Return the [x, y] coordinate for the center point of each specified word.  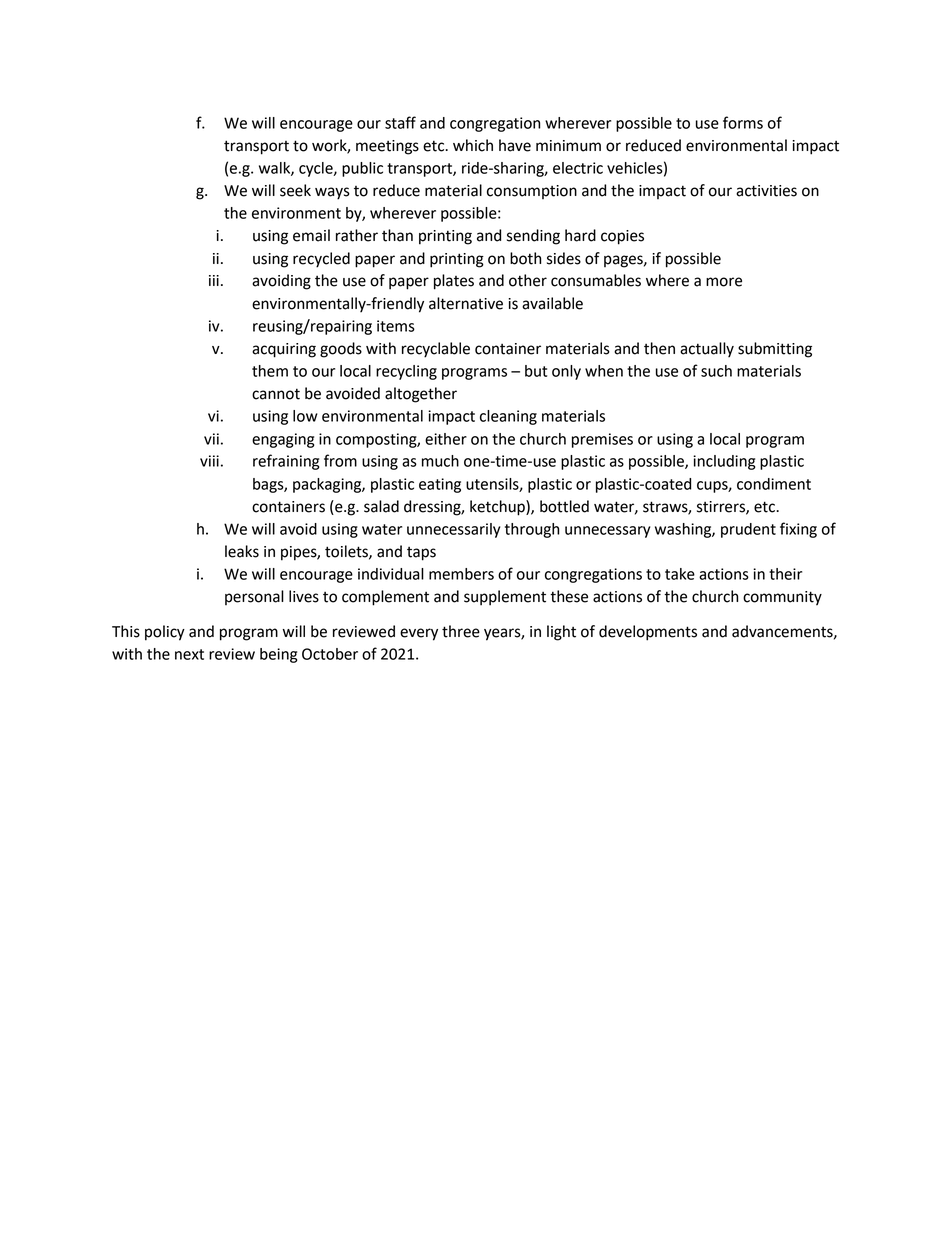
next [189, 654]
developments [648, 633]
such [716, 371]
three [461, 631]
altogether [421, 395]
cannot [276, 394]
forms [743, 122]
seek [295, 190]
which [473, 145]
